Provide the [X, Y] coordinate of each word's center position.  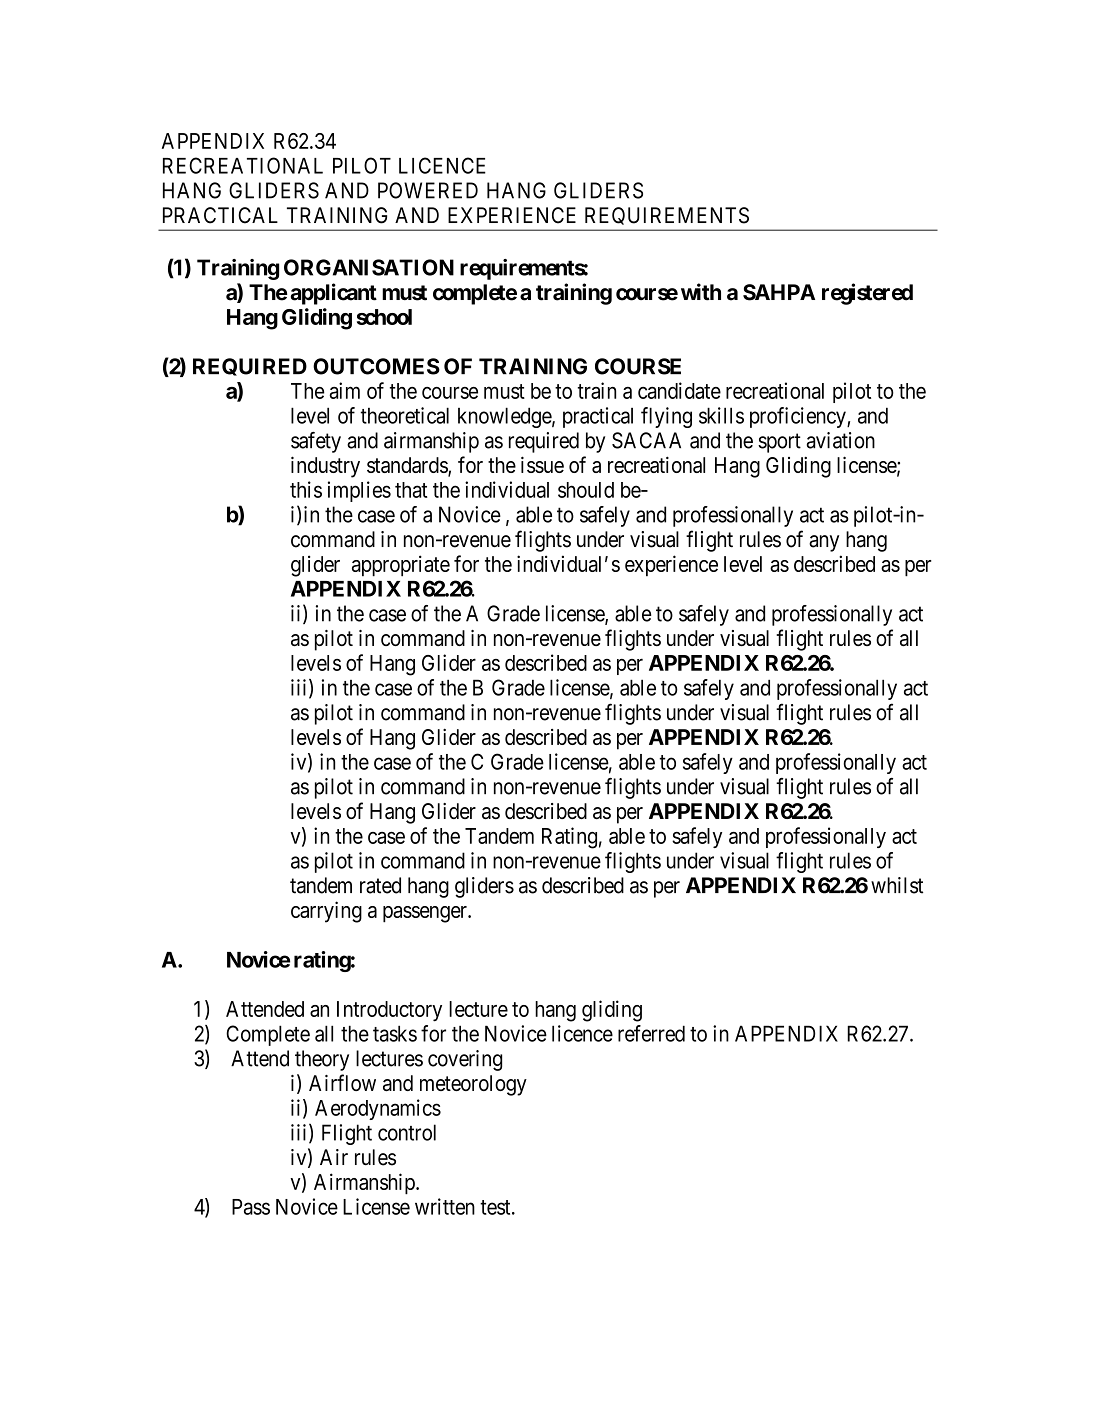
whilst [897, 885]
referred [651, 1033]
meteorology [473, 1085]
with [701, 292]
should [586, 490]
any [824, 543]
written [445, 1206]
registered [867, 294]
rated [380, 885]
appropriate [401, 566]
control [407, 1132]
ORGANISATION [369, 267]
